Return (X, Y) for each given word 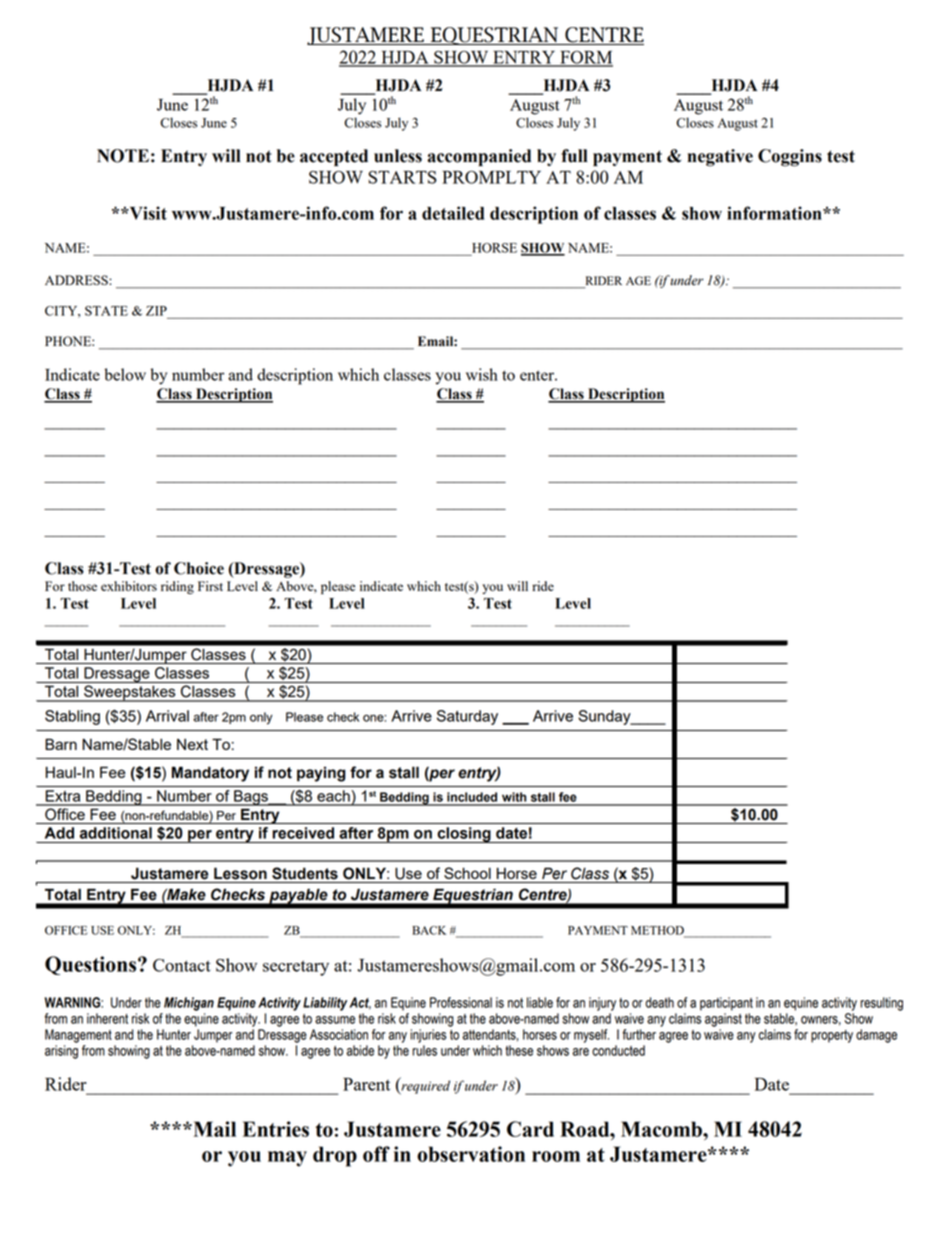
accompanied (479, 157)
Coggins (790, 158)
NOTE (123, 156)
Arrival (167, 716)
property (832, 1036)
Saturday (467, 717)
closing (464, 835)
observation (471, 1154)
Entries (276, 1129)
